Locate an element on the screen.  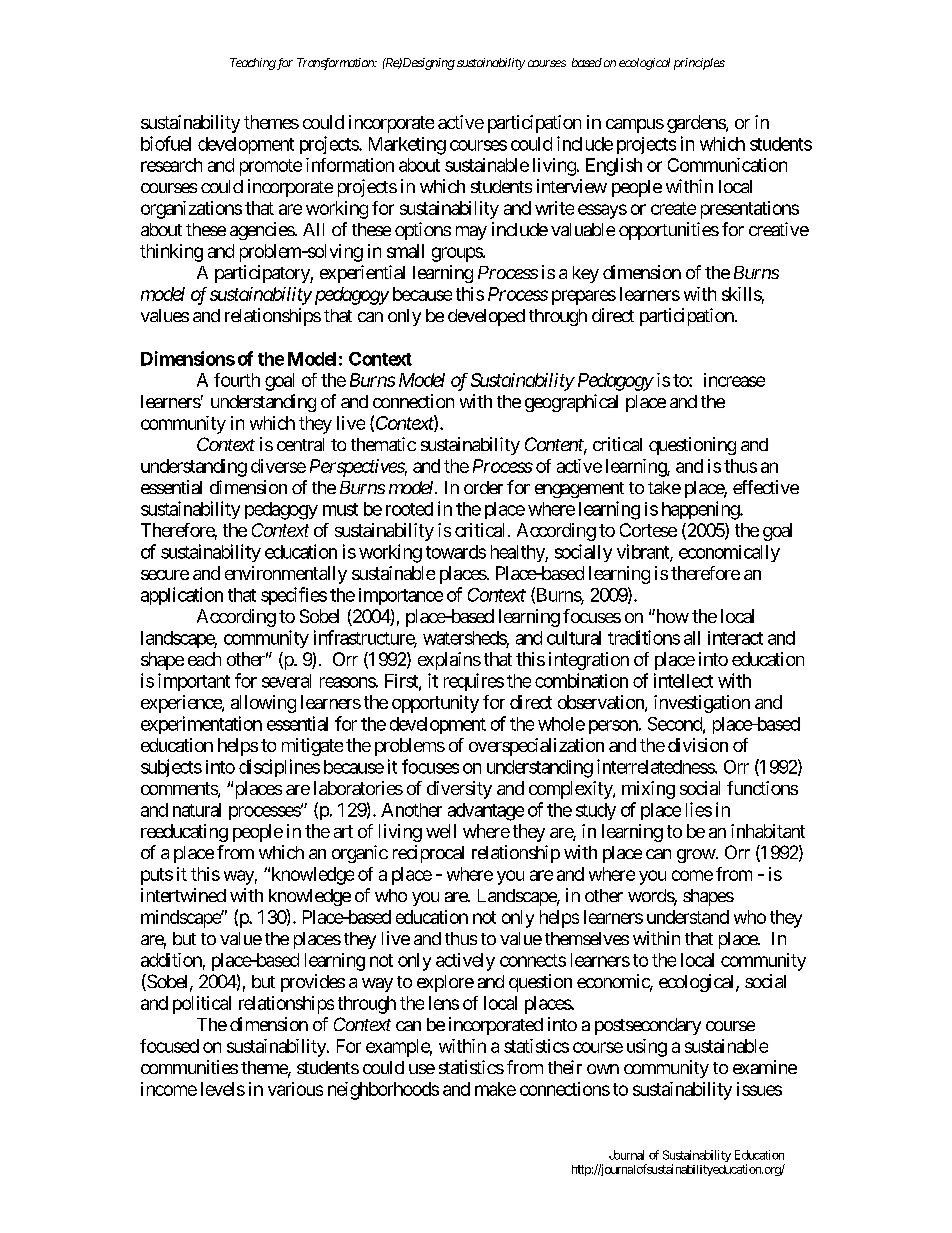
biofuel is located at coordinates (166, 143).
